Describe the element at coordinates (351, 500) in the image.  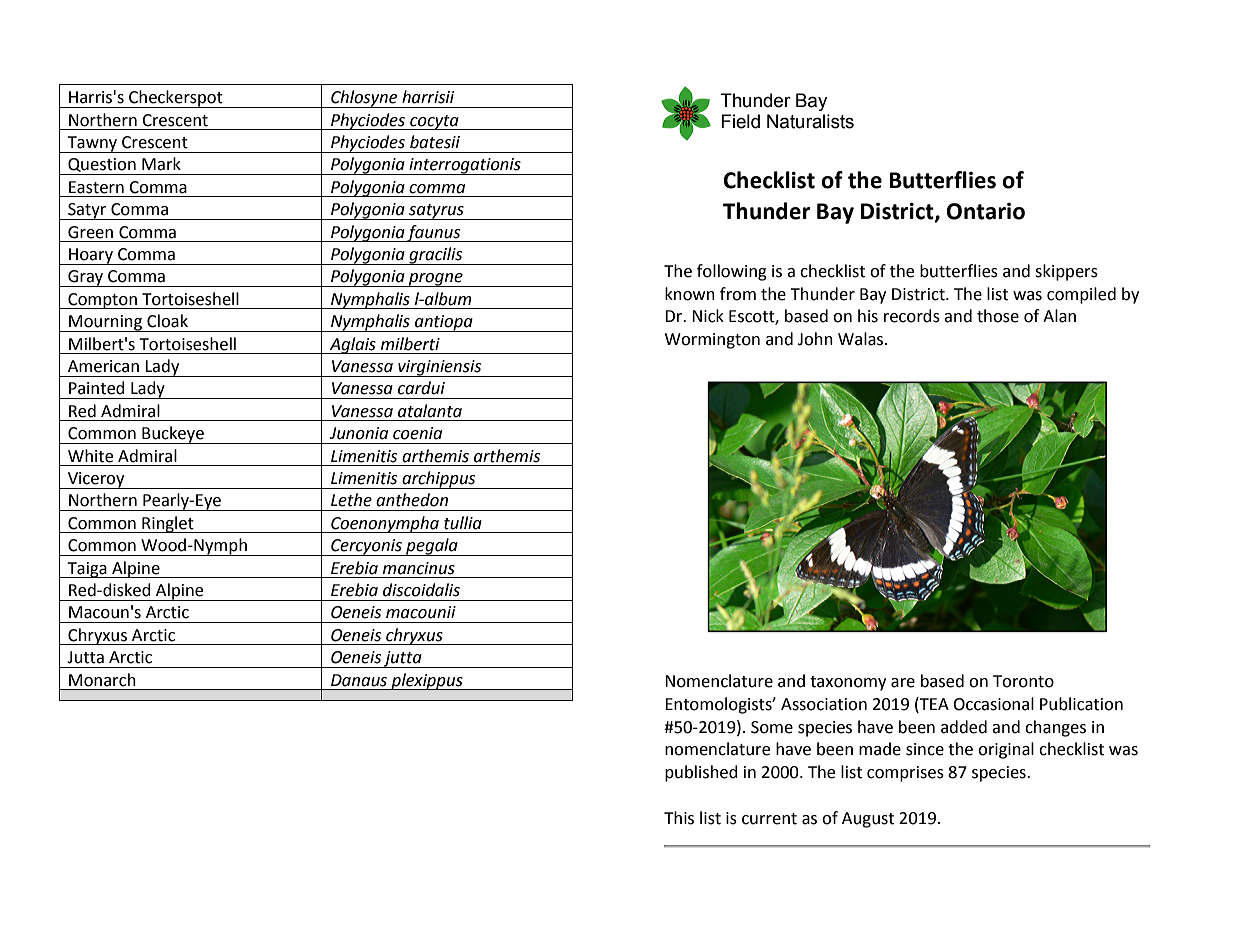
I see `Lethe` at that location.
